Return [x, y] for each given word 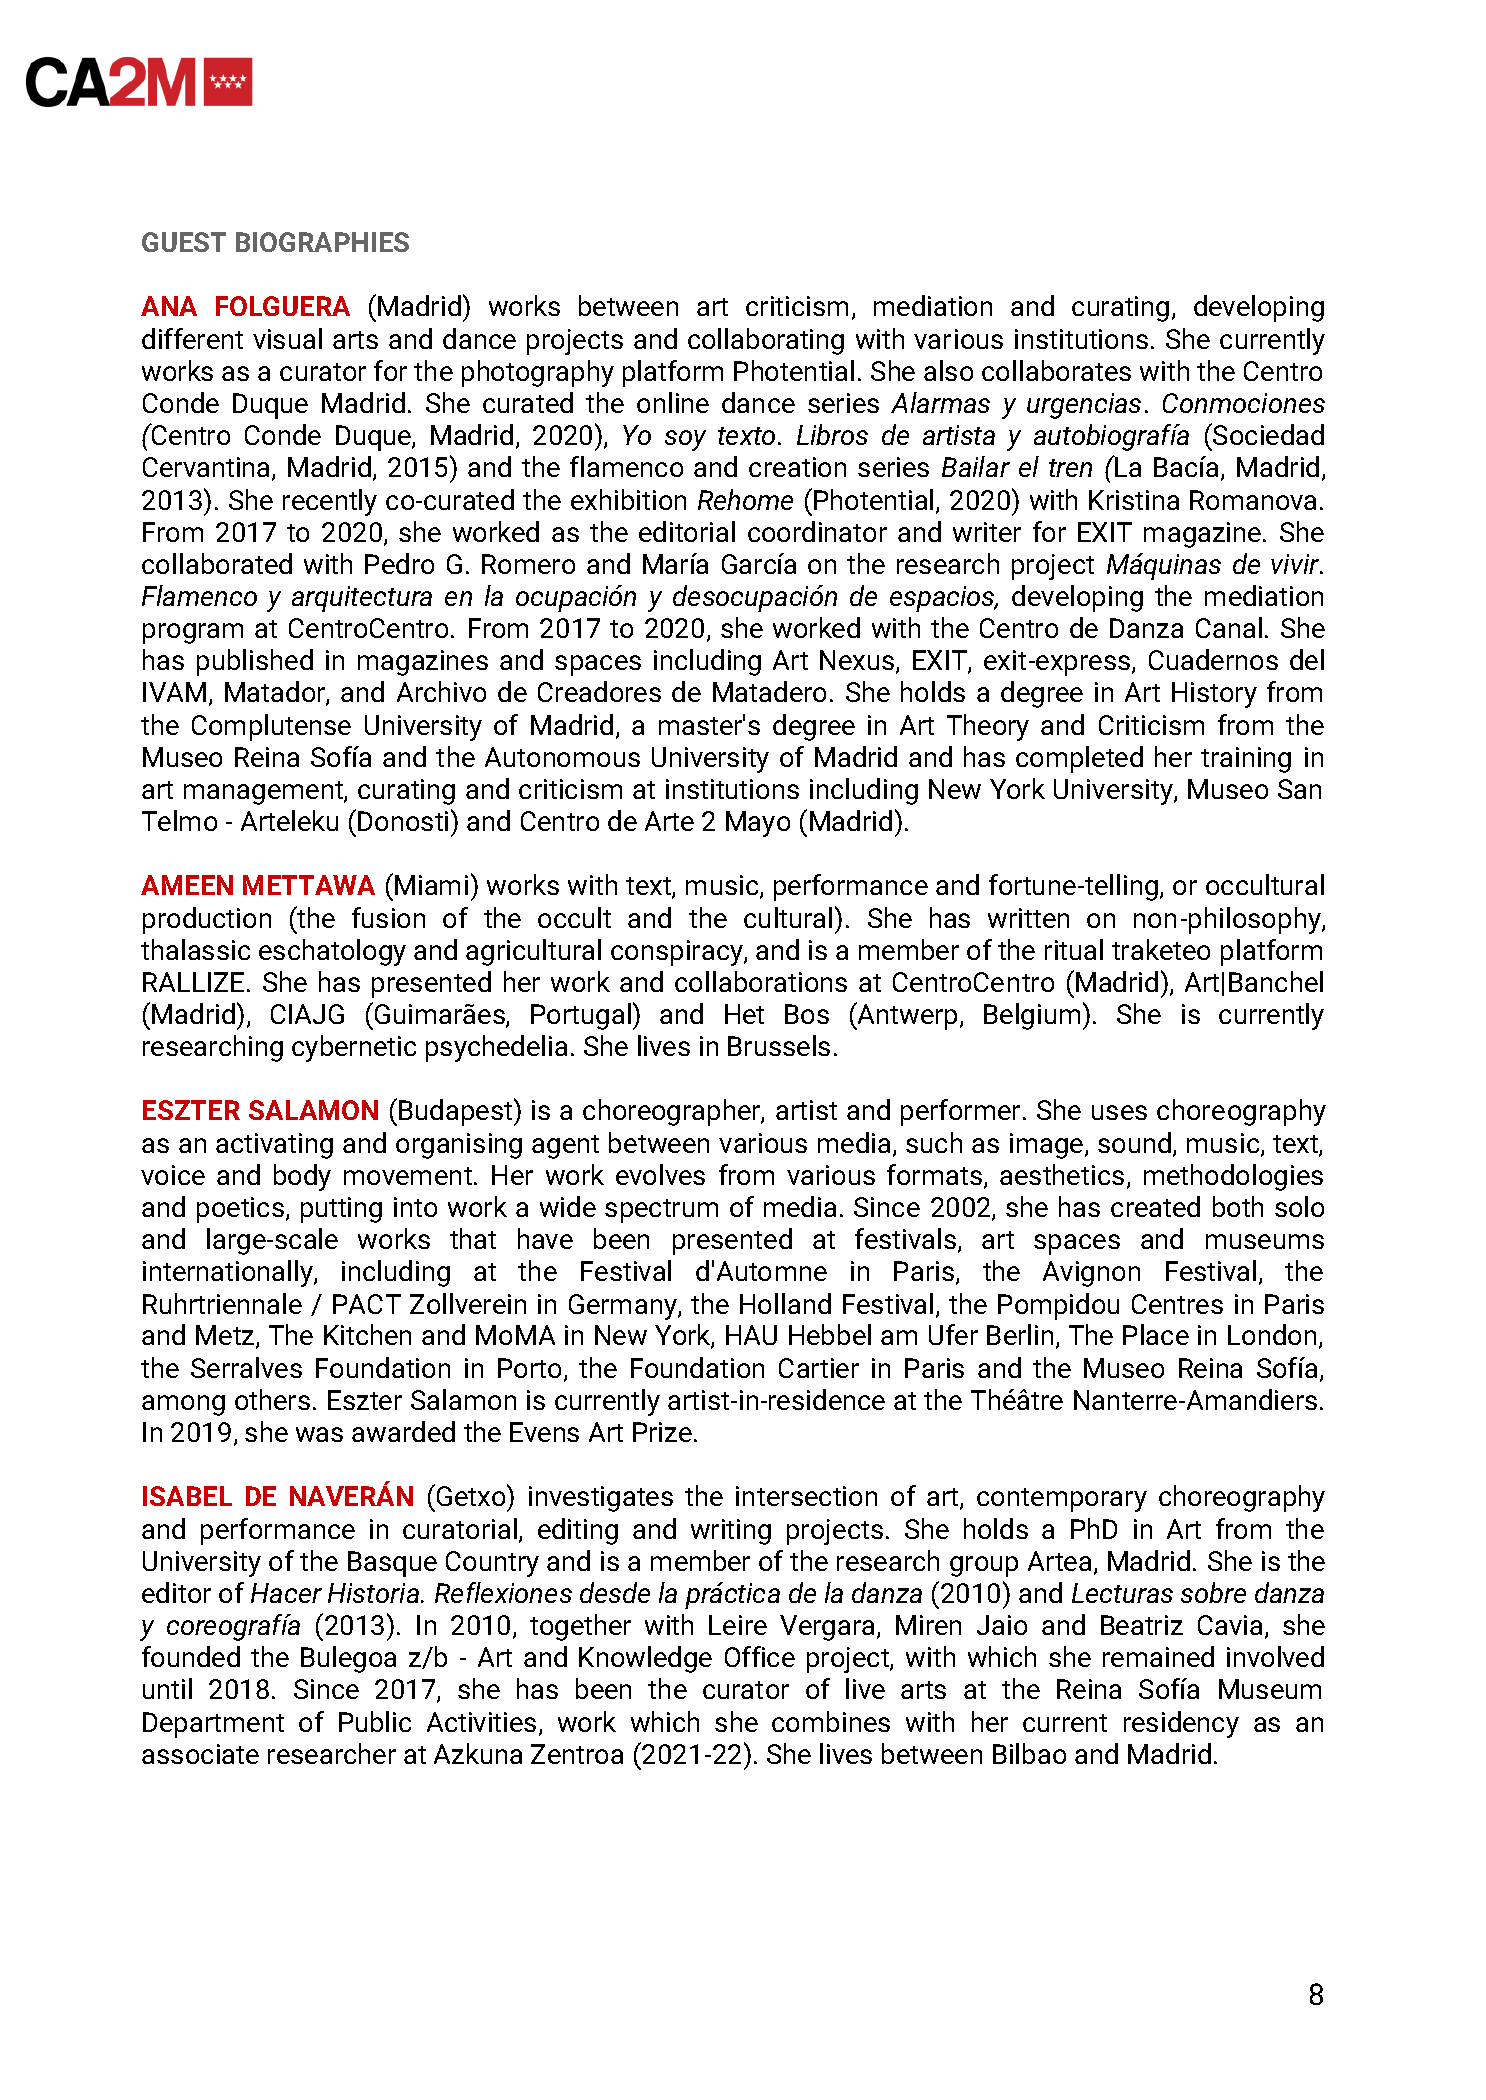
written [1028, 918]
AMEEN [187, 885]
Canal [1229, 627]
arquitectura [362, 599]
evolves [660, 1174]
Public [375, 1721]
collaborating [766, 341]
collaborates [1056, 370]
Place [1156, 1334]
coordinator [817, 531]
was [319, 1434]
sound [1134, 1142]
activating [274, 1146]
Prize [662, 1432]
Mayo [758, 824]
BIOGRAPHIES [322, 242]
